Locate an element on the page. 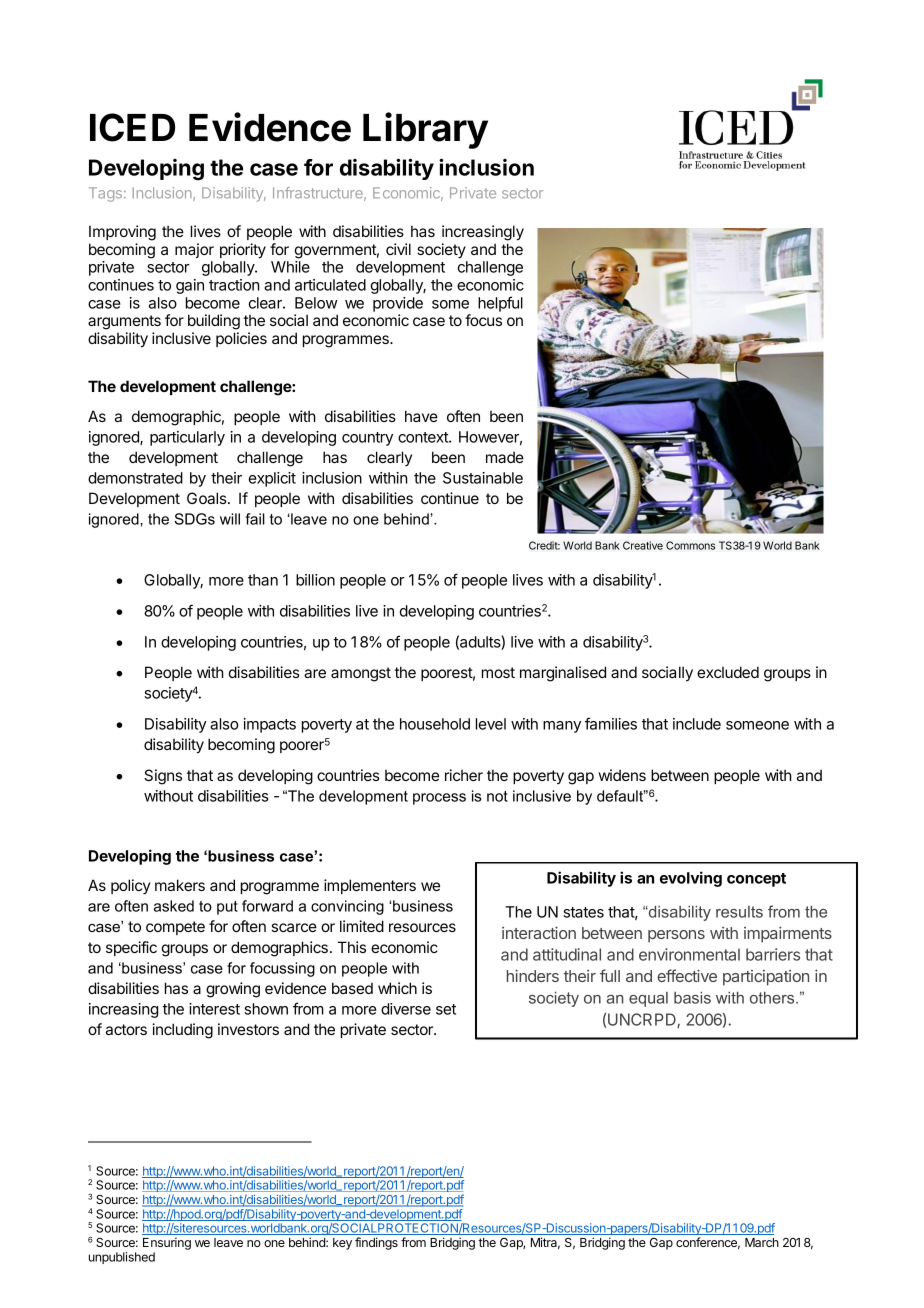 The image size is (924, 1308). impacts is located at coordinates (269, 725).
